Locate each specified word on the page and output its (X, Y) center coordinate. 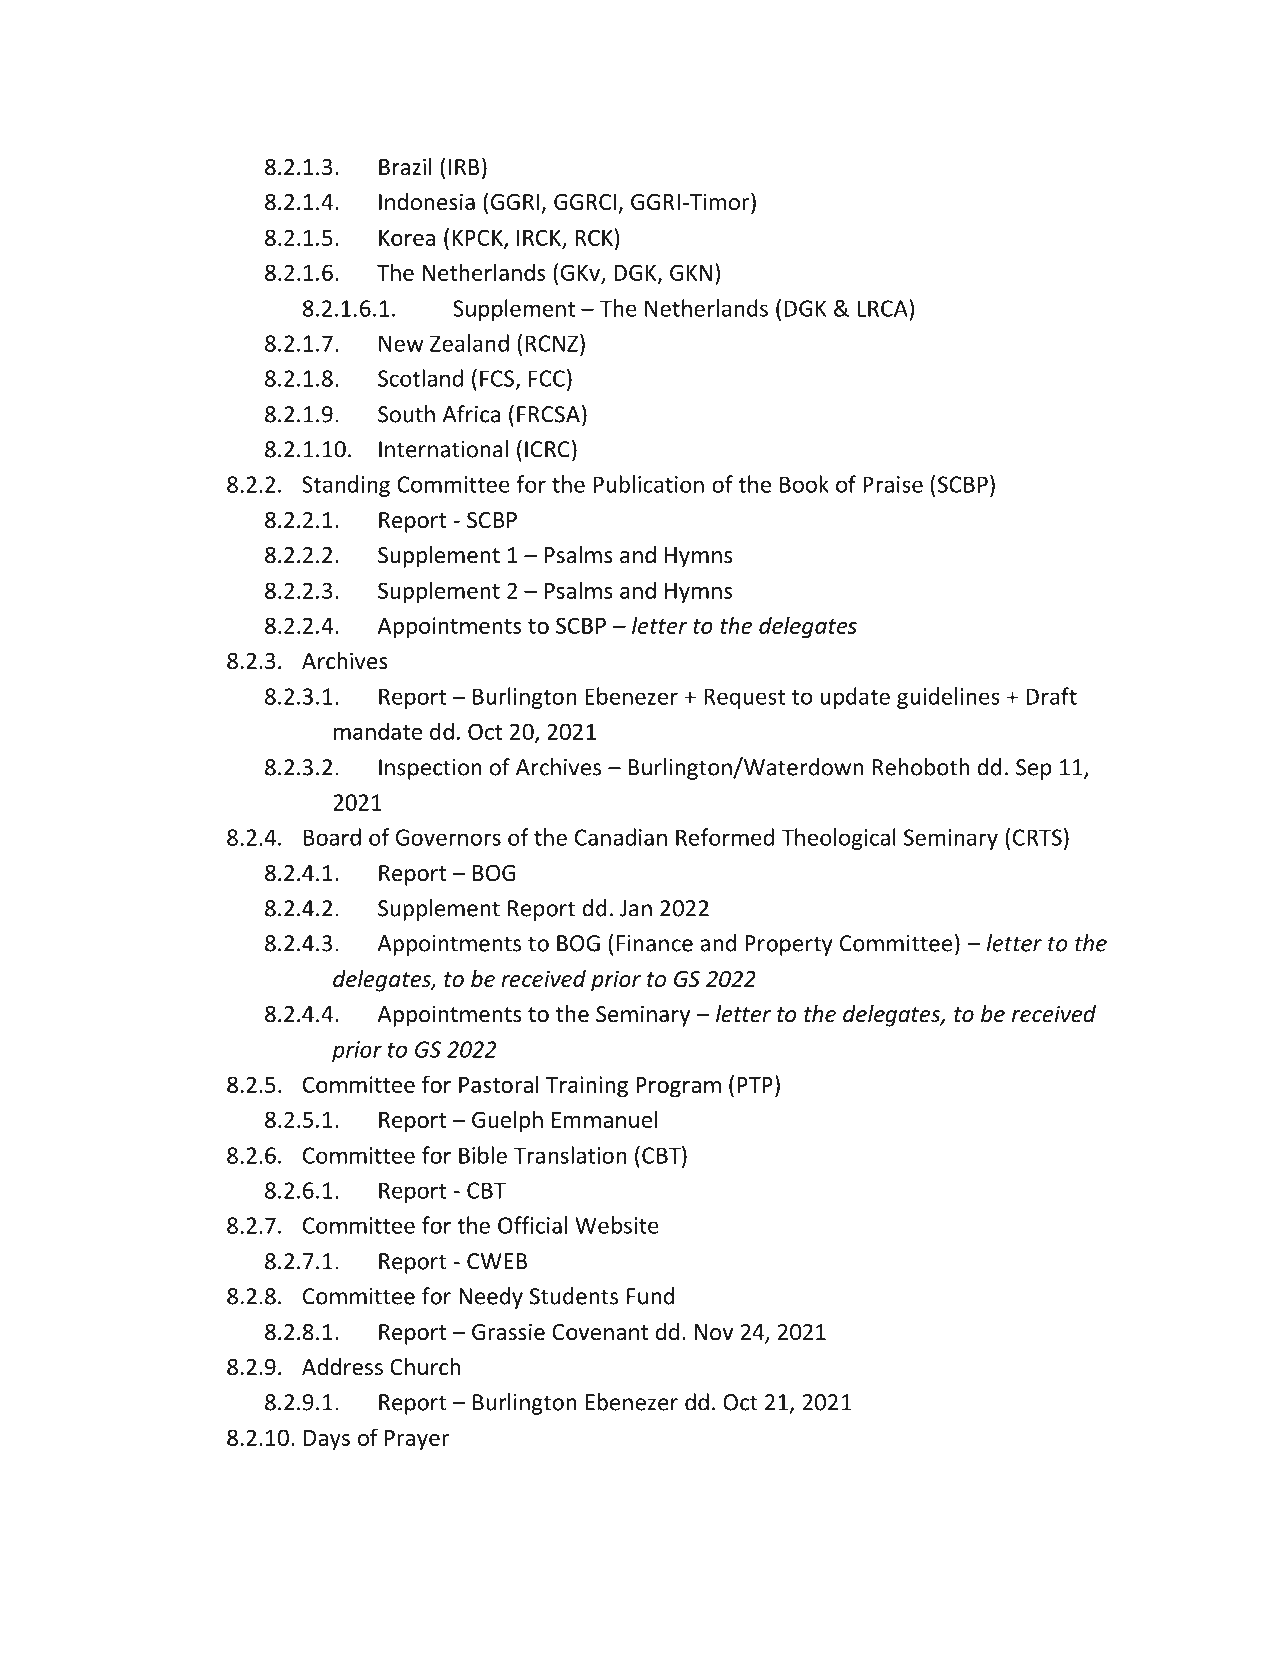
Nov (714, 1332)
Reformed (725, 837)
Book (804, 484)
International (443, 449)
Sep (1034, 769)
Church (425, 1367)
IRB (464, 167)
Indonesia (427, 202)
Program (678, 1087)
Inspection (430, 769)
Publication (649, 484)
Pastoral (499, 1084)
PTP (755, 1085)
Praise (893, 484)
